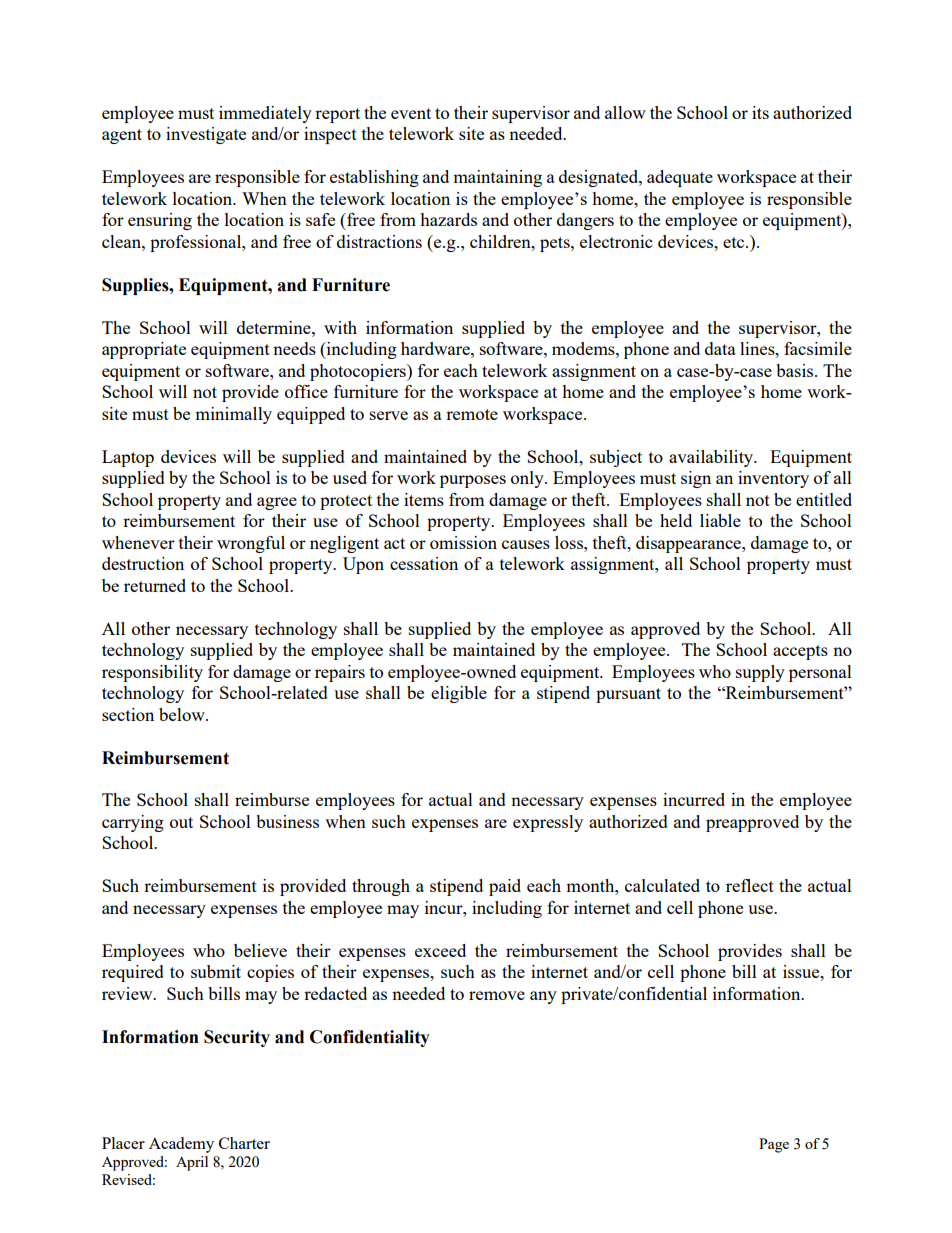 This screenshot has width=952, height=1233. I want to click on Academy, so click(181, 1145).
